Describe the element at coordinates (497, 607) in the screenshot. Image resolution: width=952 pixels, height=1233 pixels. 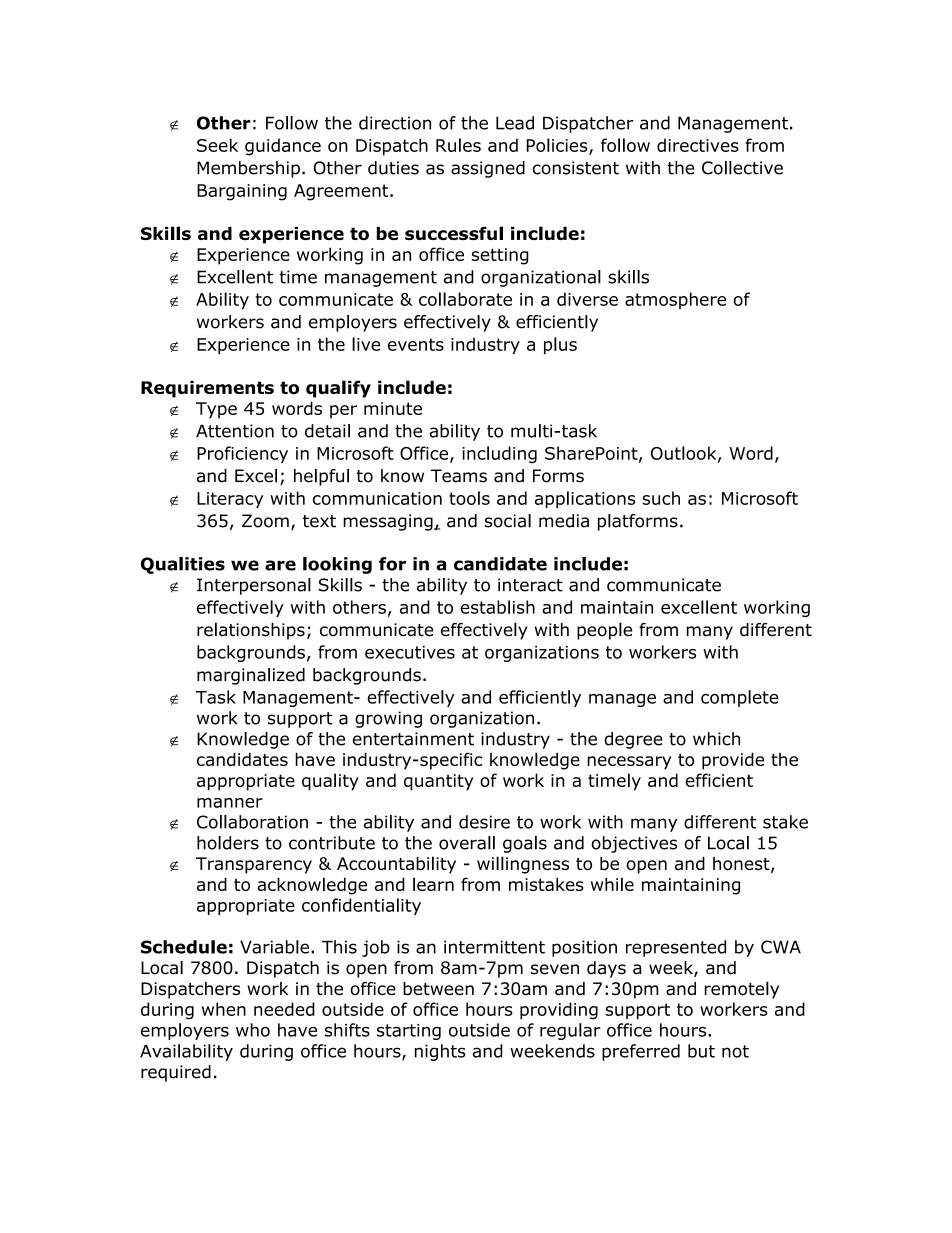
I see `establish` at that location.
